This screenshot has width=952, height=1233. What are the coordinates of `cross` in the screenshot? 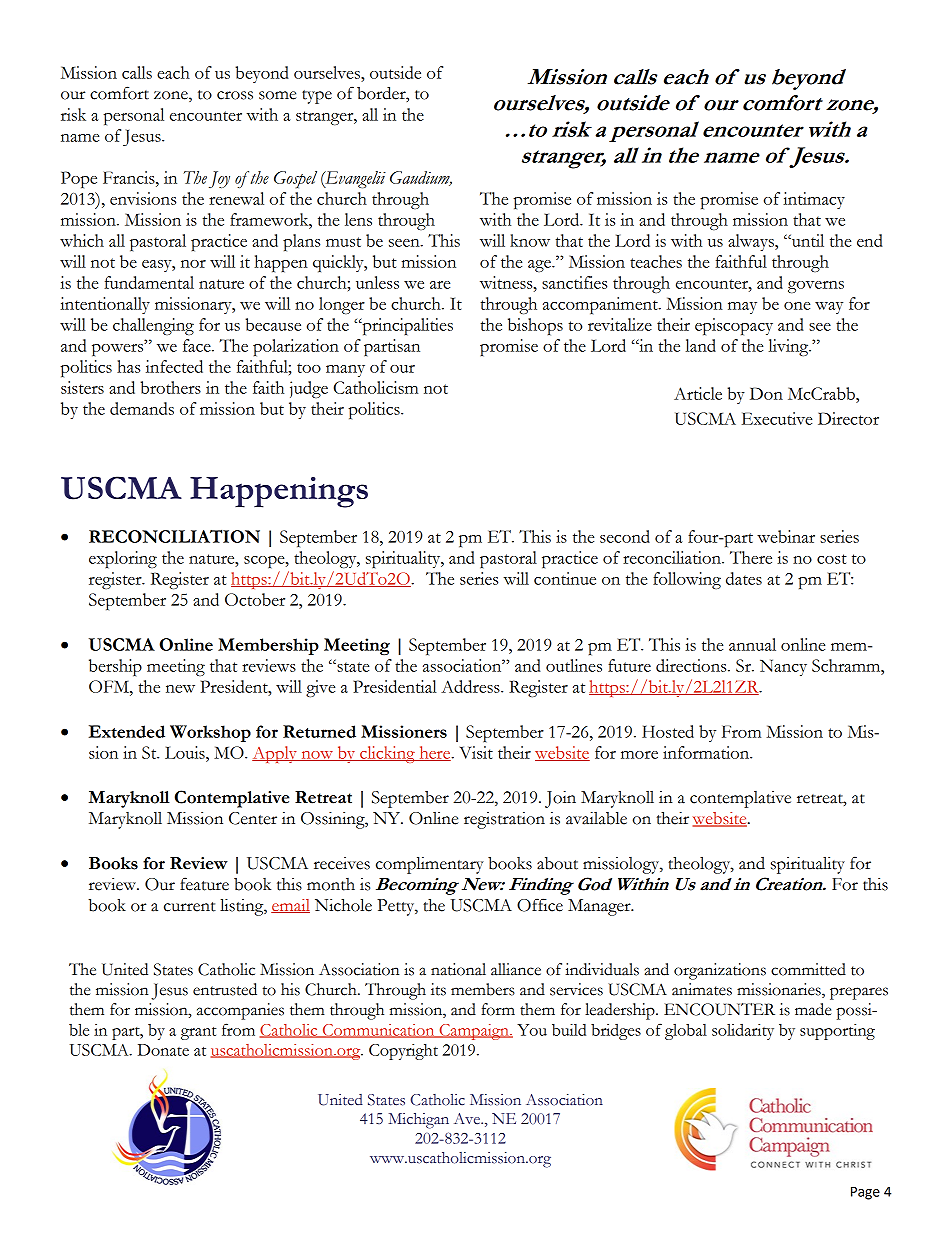 It's located at (235, 95).
